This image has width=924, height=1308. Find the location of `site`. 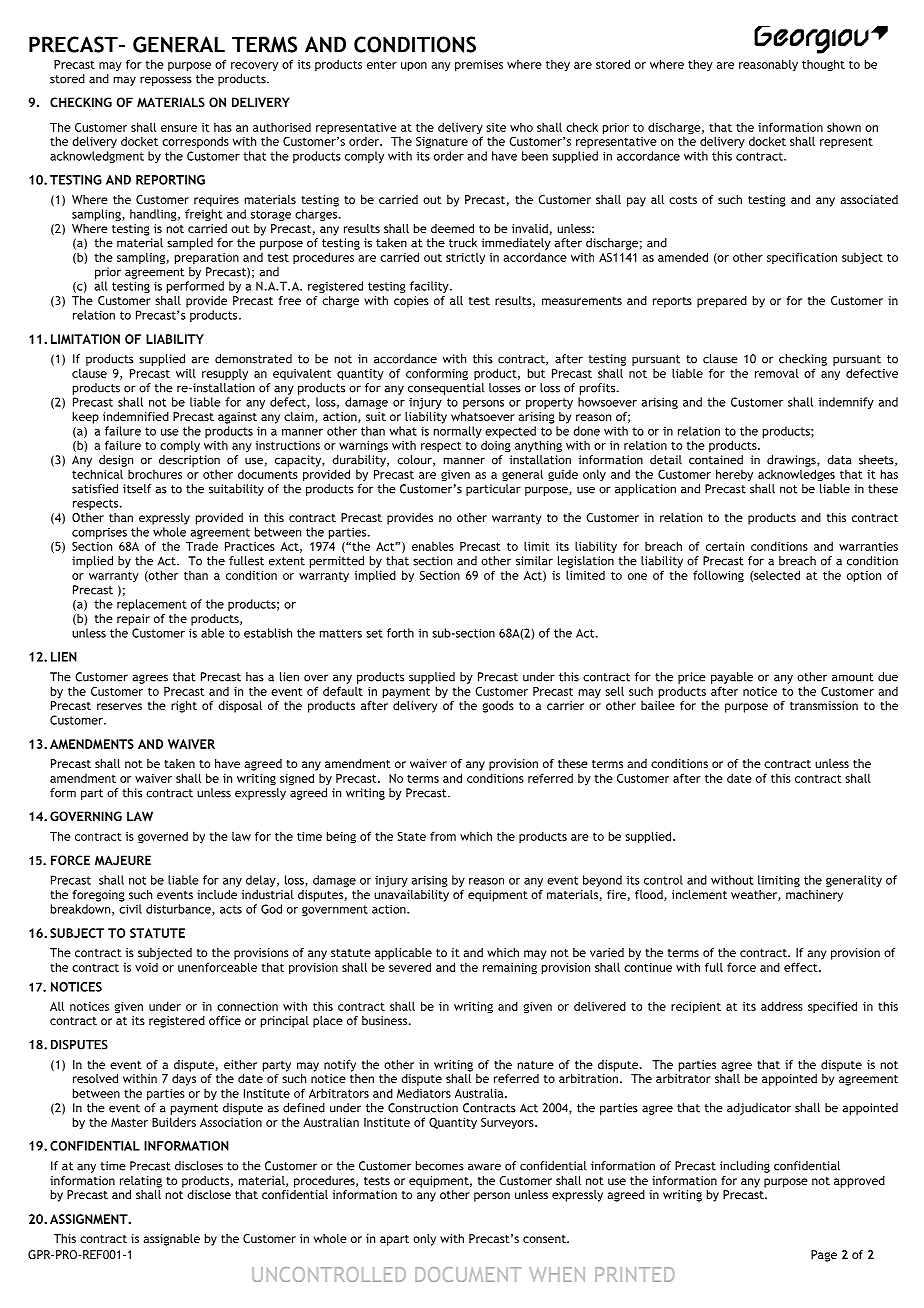

site is located at coordinates (496, 127).
